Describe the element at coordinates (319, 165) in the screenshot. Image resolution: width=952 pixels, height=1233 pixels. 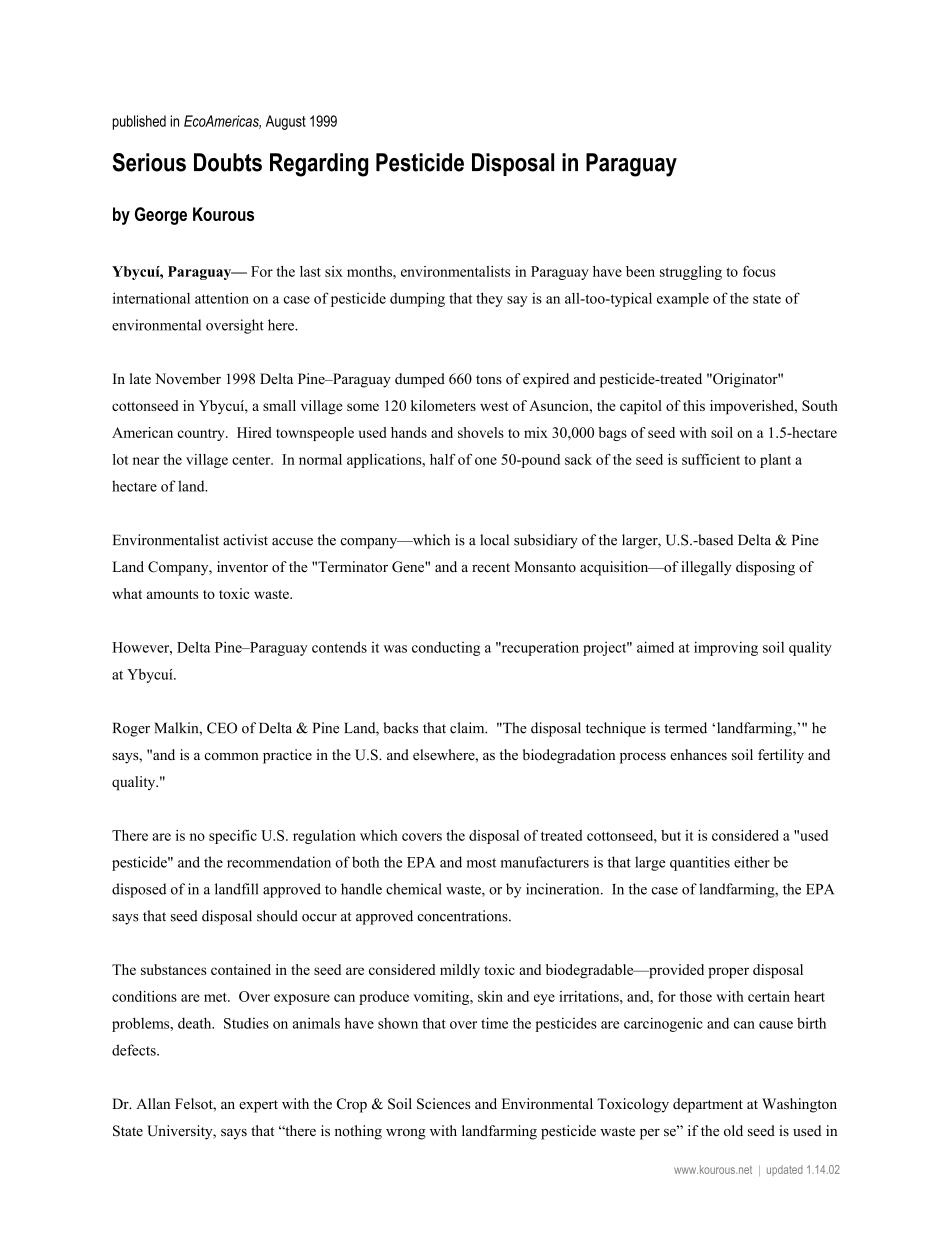
I see `Regarding` at that location.
